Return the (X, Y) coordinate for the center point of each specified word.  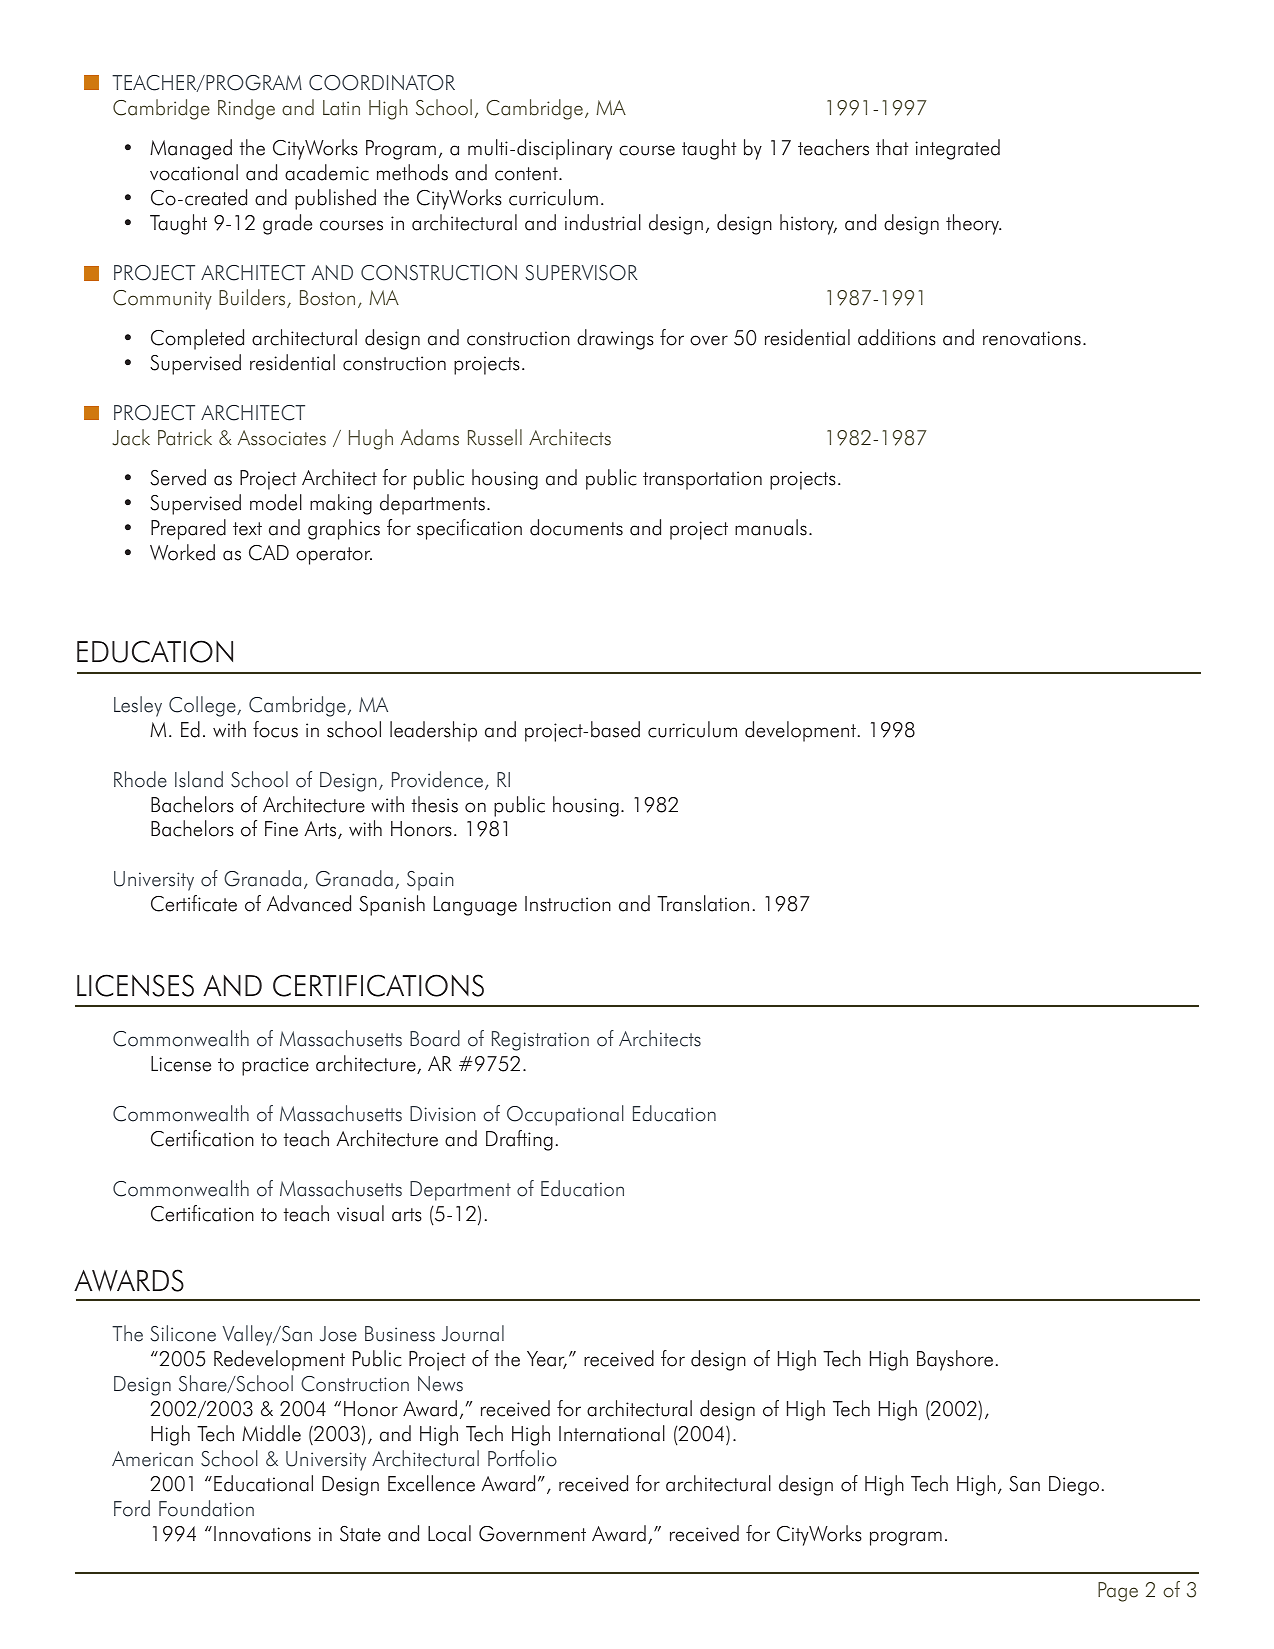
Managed (191, 149)
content (527, 174)
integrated (957, 149)
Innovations (262, 1534)
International (612, 1433)
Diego (1074, 1486)
